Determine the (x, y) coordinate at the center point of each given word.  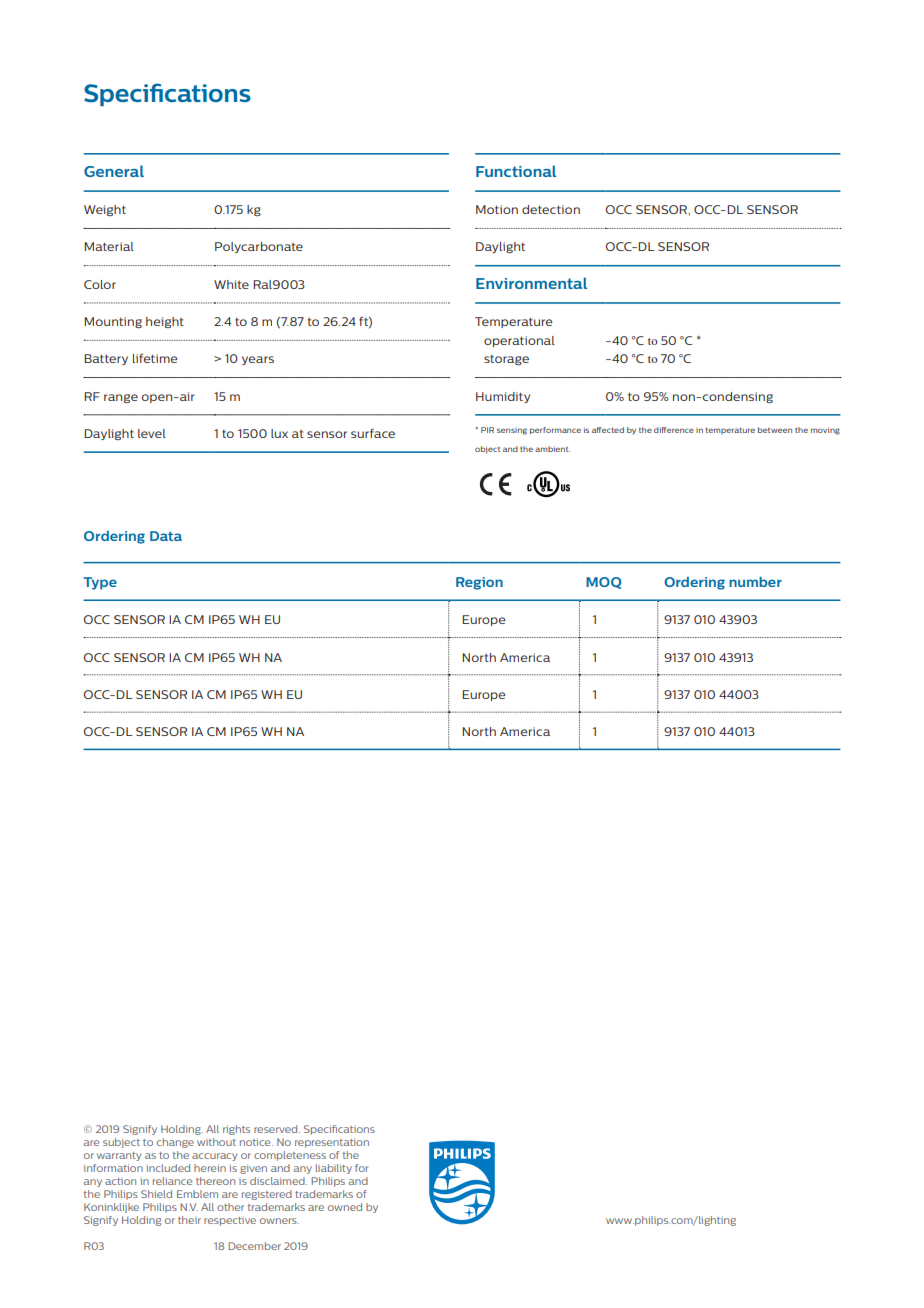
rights (236, 1130)
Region (479, 583)
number (755, 582)
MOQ (604, 583)
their (189, 1220)
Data (166, 536)
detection (551, 209)
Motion (497, 209)
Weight (105, 210)
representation (332, 1143)
